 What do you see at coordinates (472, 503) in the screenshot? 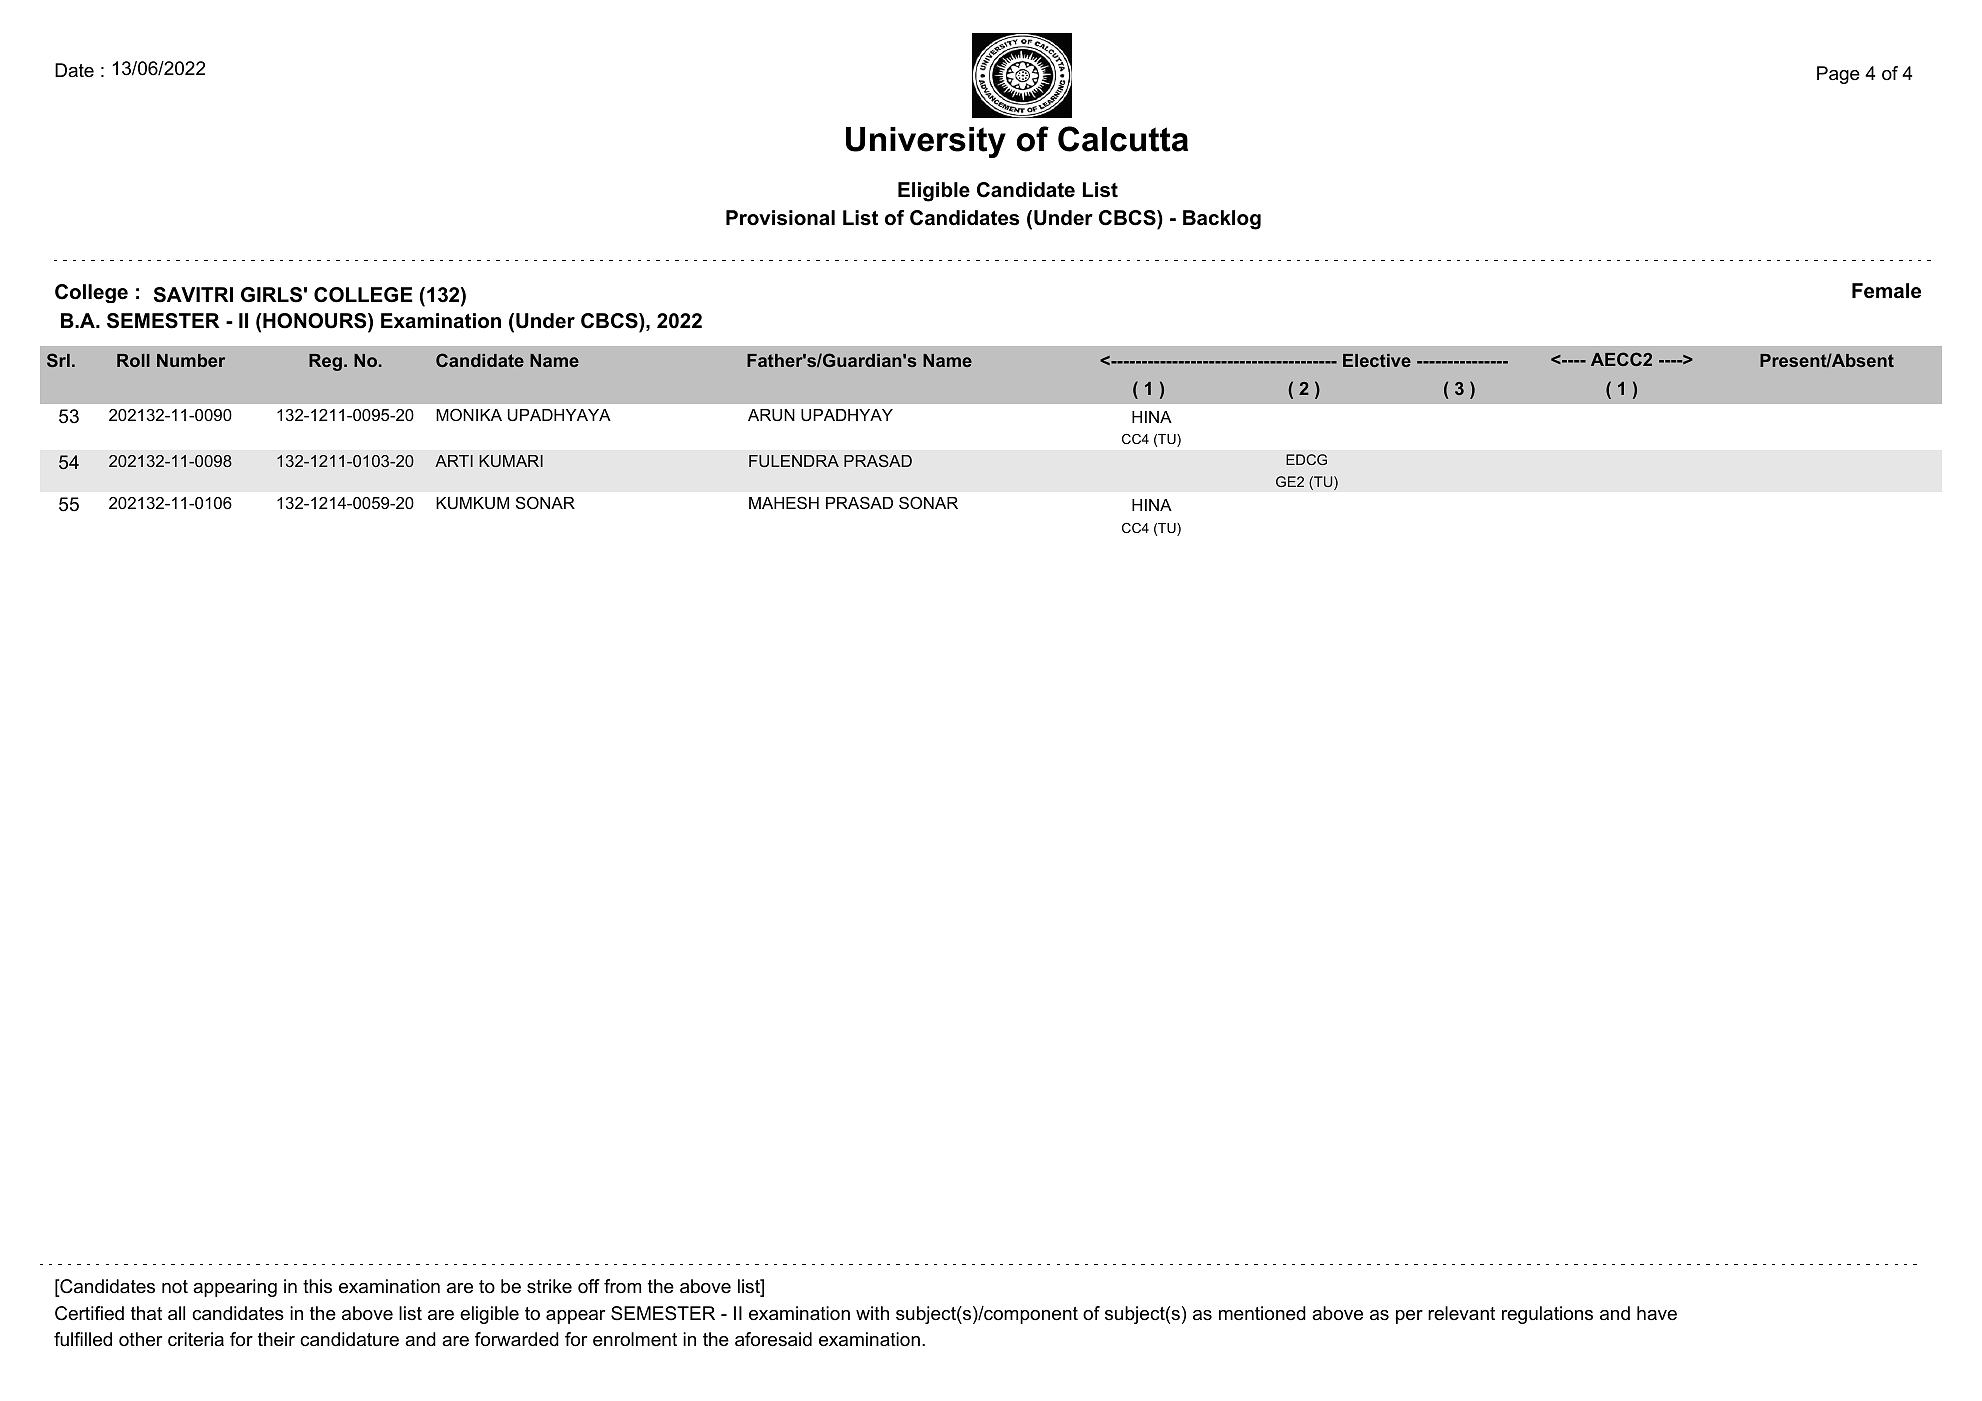
I see `KUMKUM` at bounding box center [472, 503].
